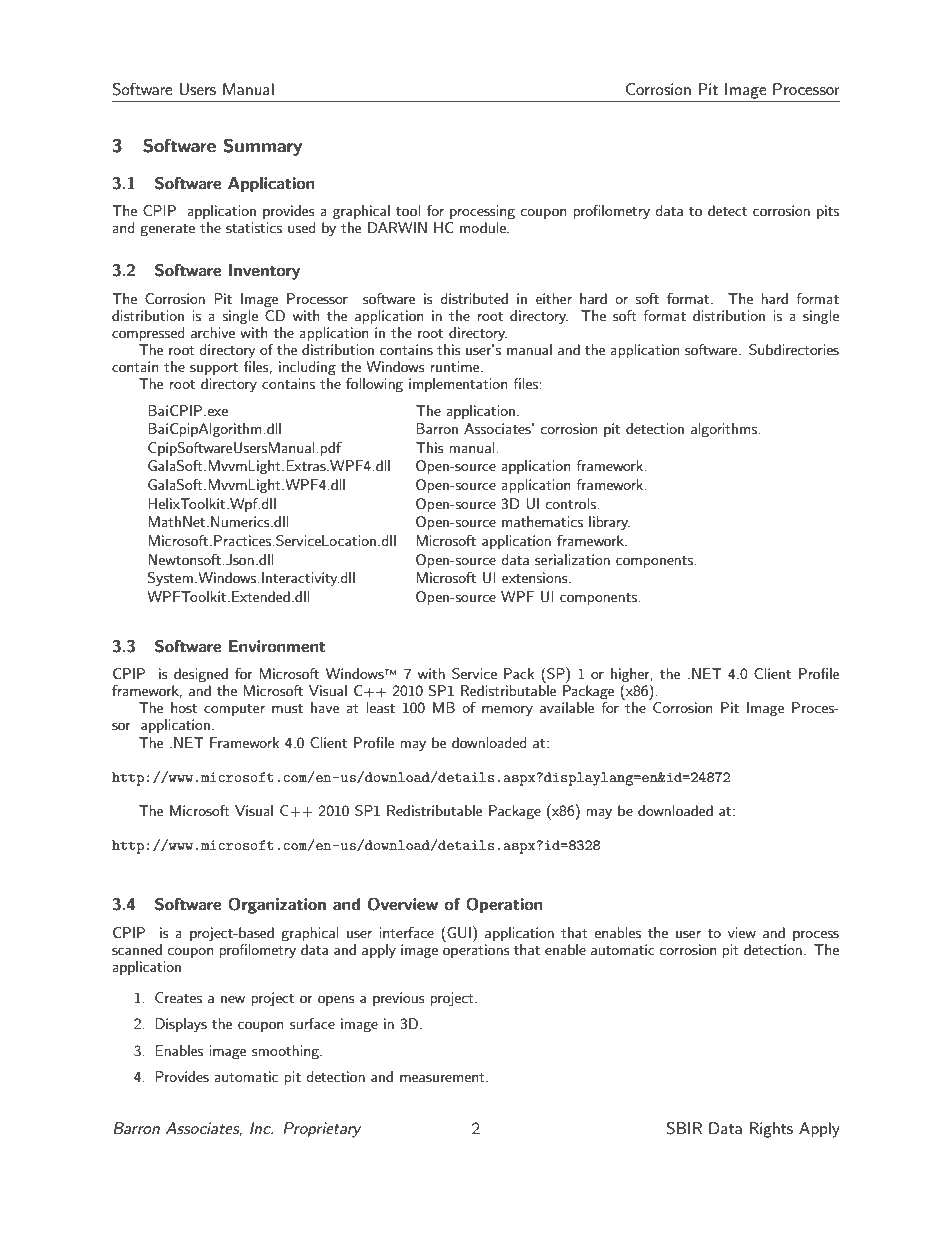 Image resolution: width=952 pixels, height=1233 pixels. I want to click on smoothing, so click(286, 1052).
